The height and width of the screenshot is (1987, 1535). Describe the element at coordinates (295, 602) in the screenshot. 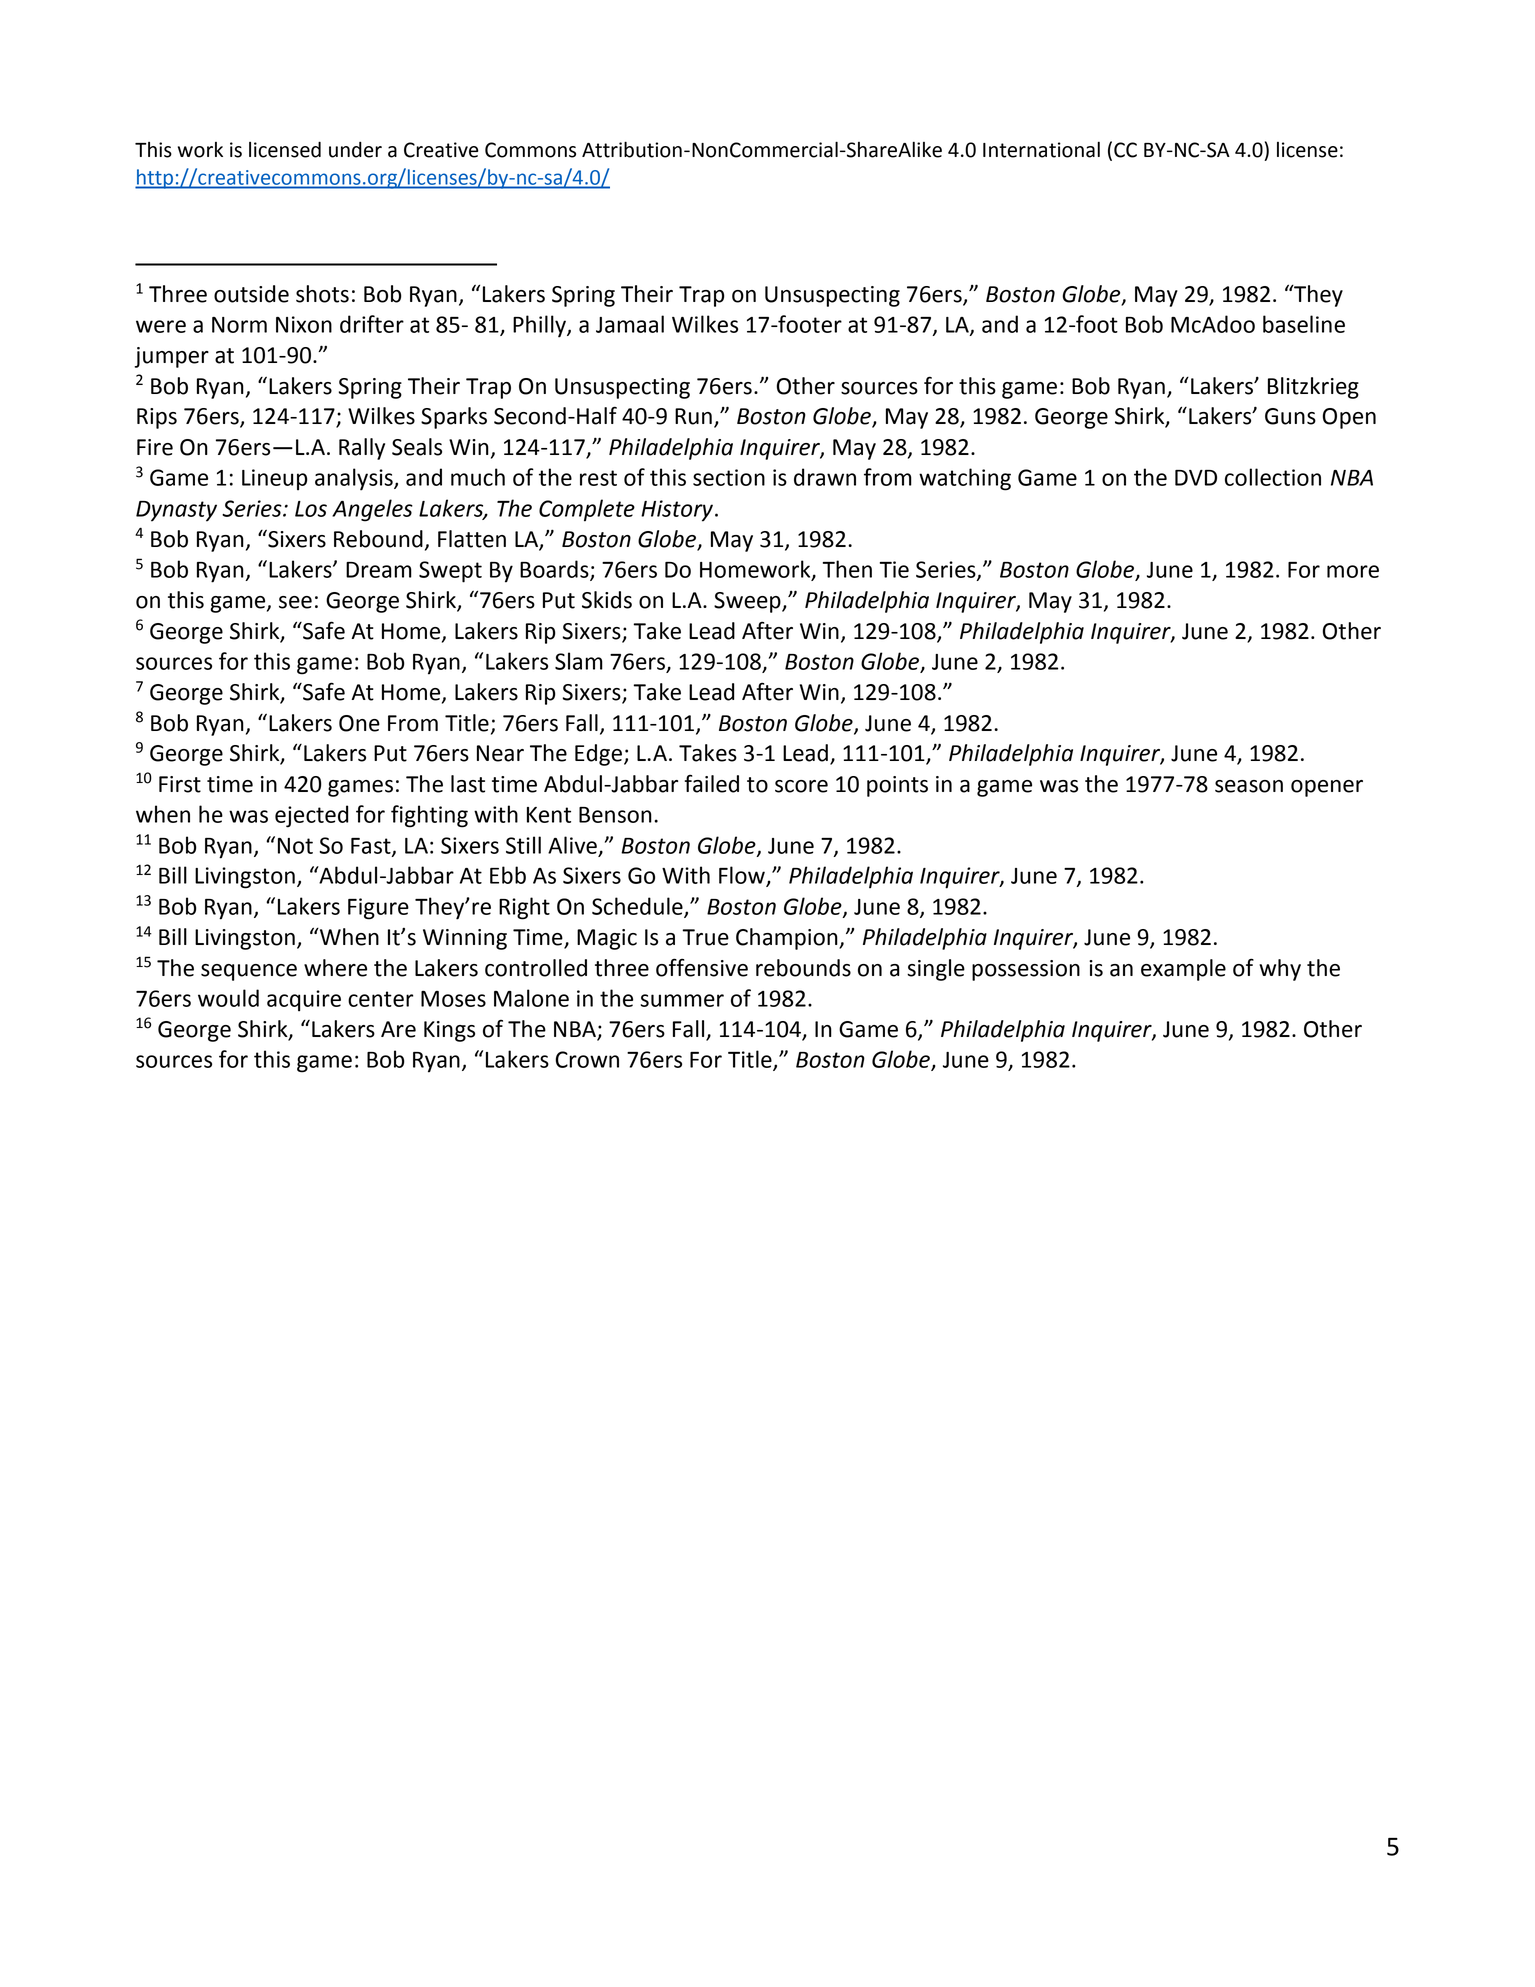

I see `see` at that location.
